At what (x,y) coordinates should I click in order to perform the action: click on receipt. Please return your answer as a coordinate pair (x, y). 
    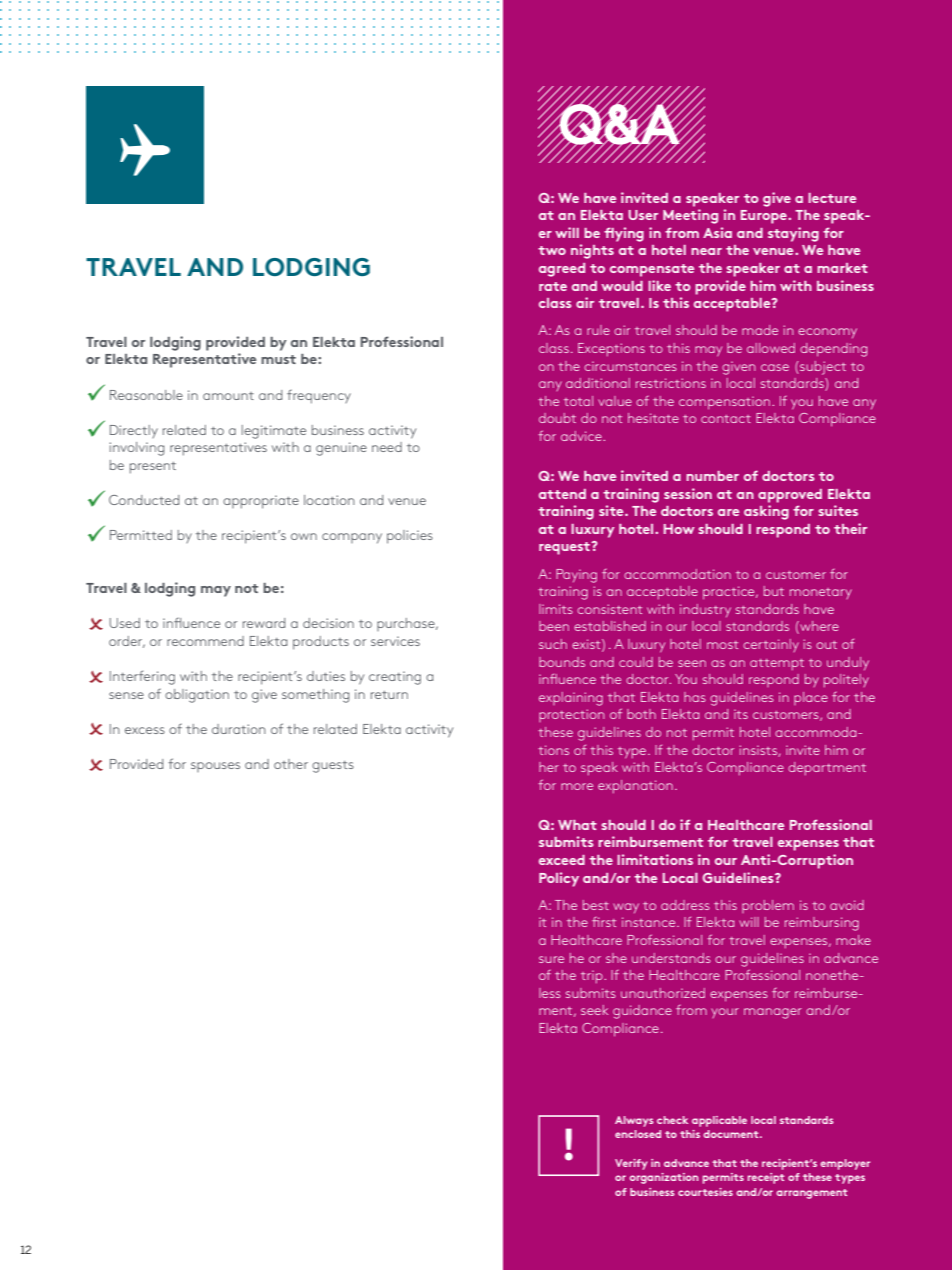
    Looking at the image, I should click on (766, 1178).
